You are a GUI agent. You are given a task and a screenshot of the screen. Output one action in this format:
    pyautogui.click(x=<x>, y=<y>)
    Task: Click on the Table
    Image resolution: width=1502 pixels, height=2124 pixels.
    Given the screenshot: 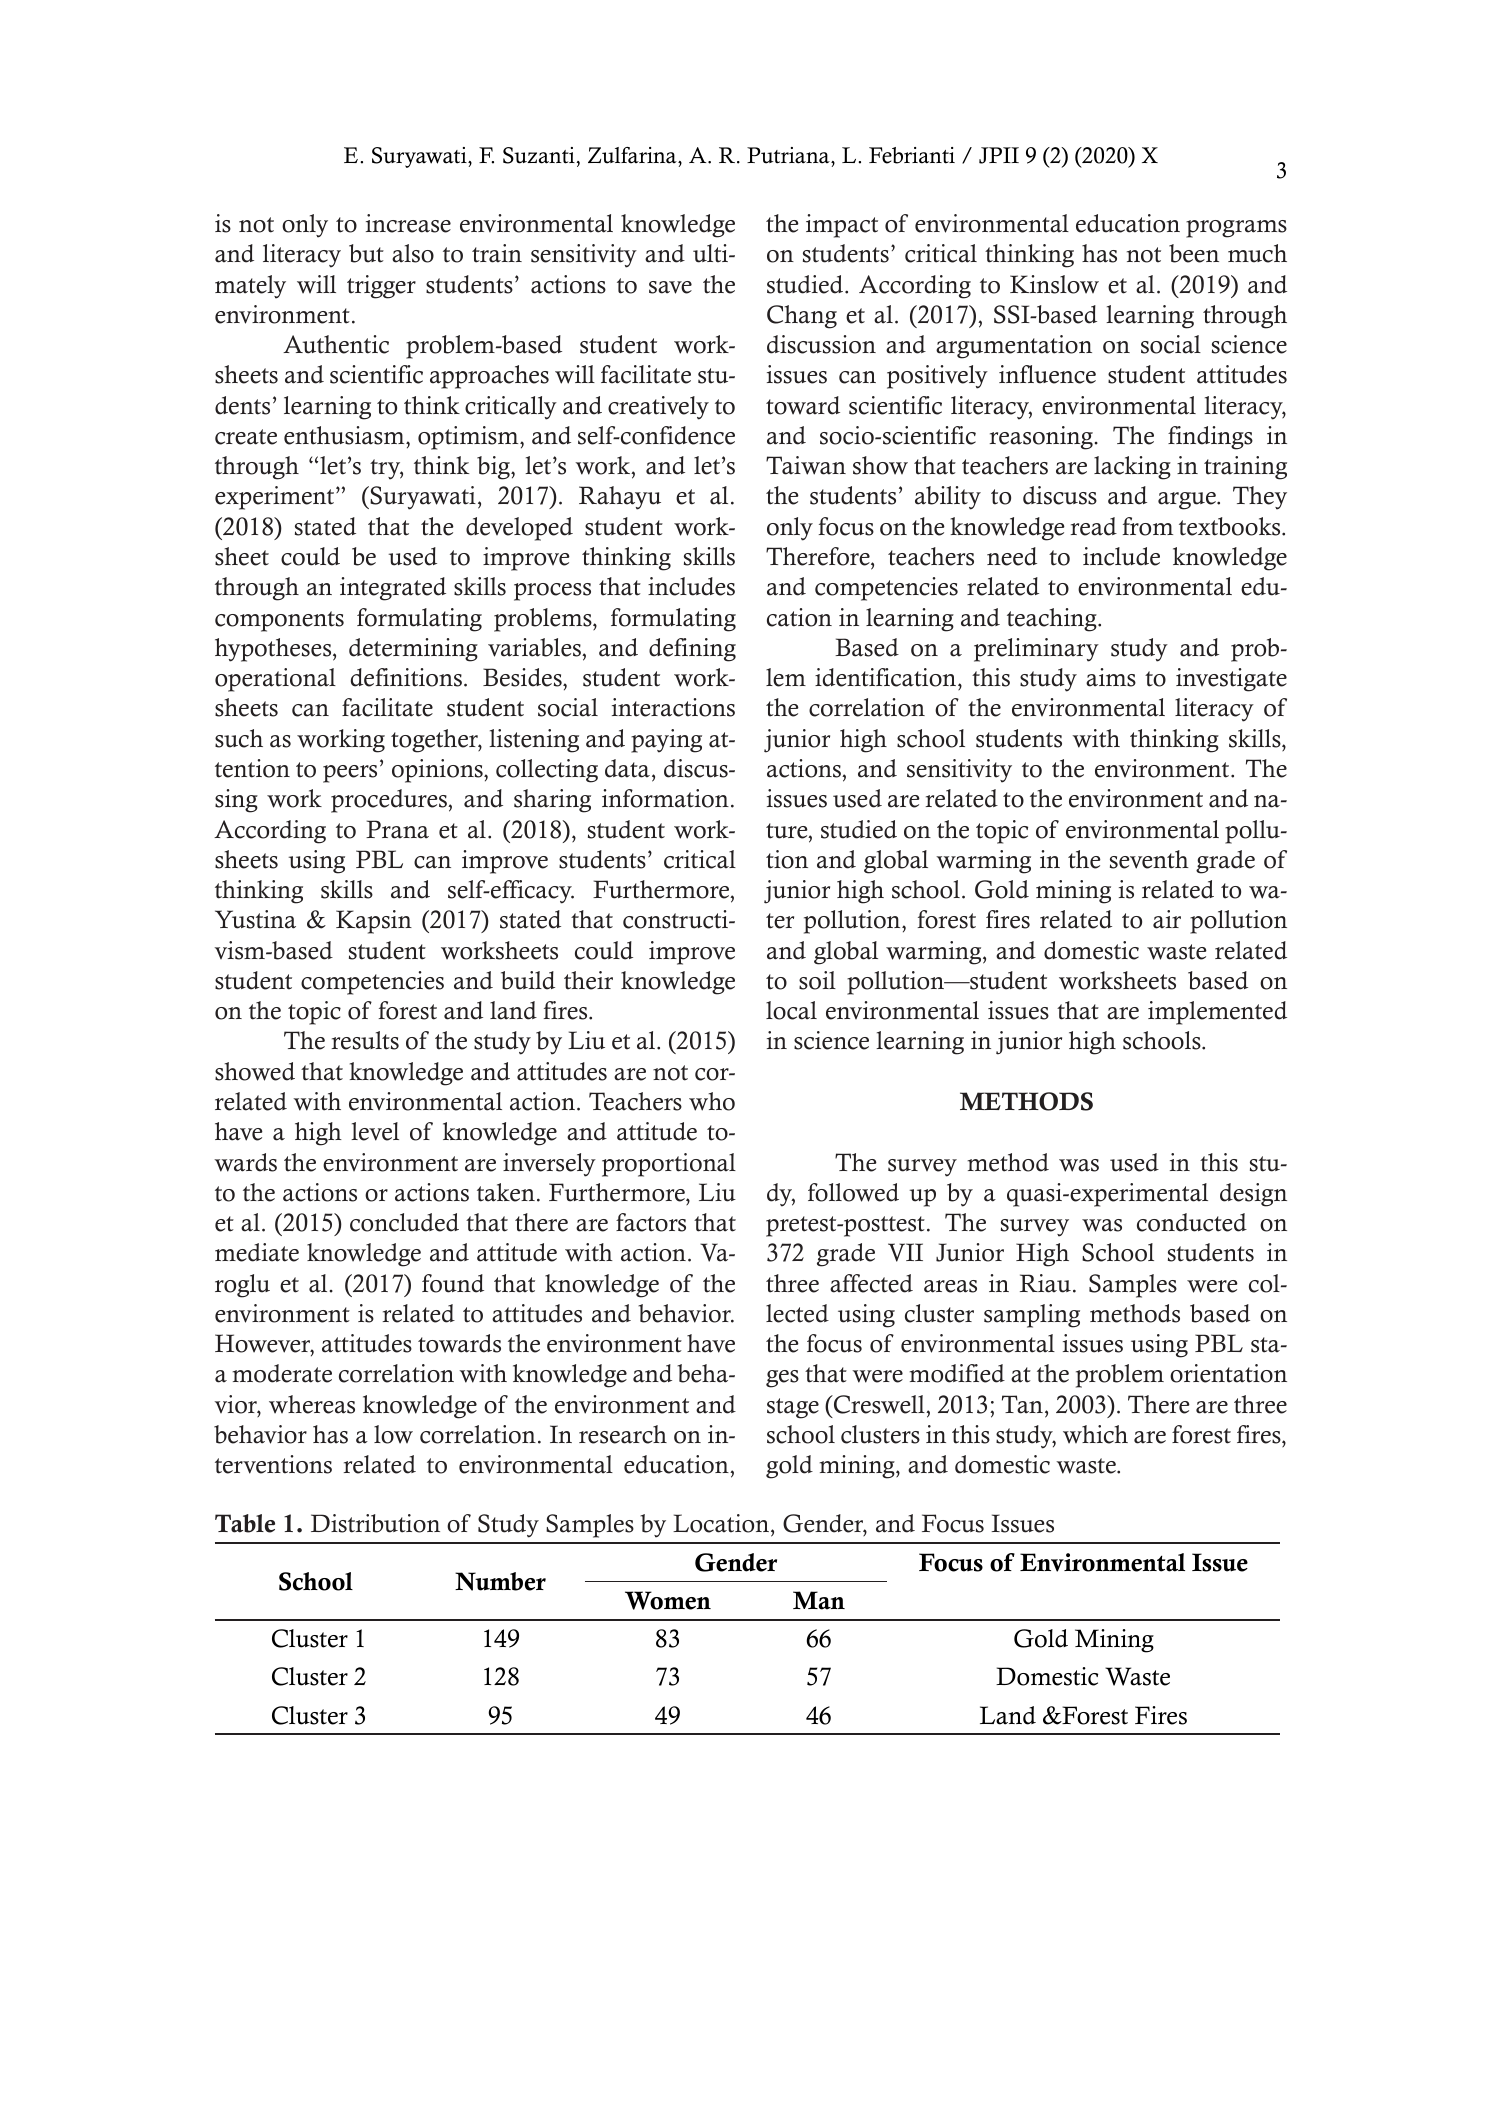 What is the action you would take?
    pyautogui.click(x=245, y=1523)
